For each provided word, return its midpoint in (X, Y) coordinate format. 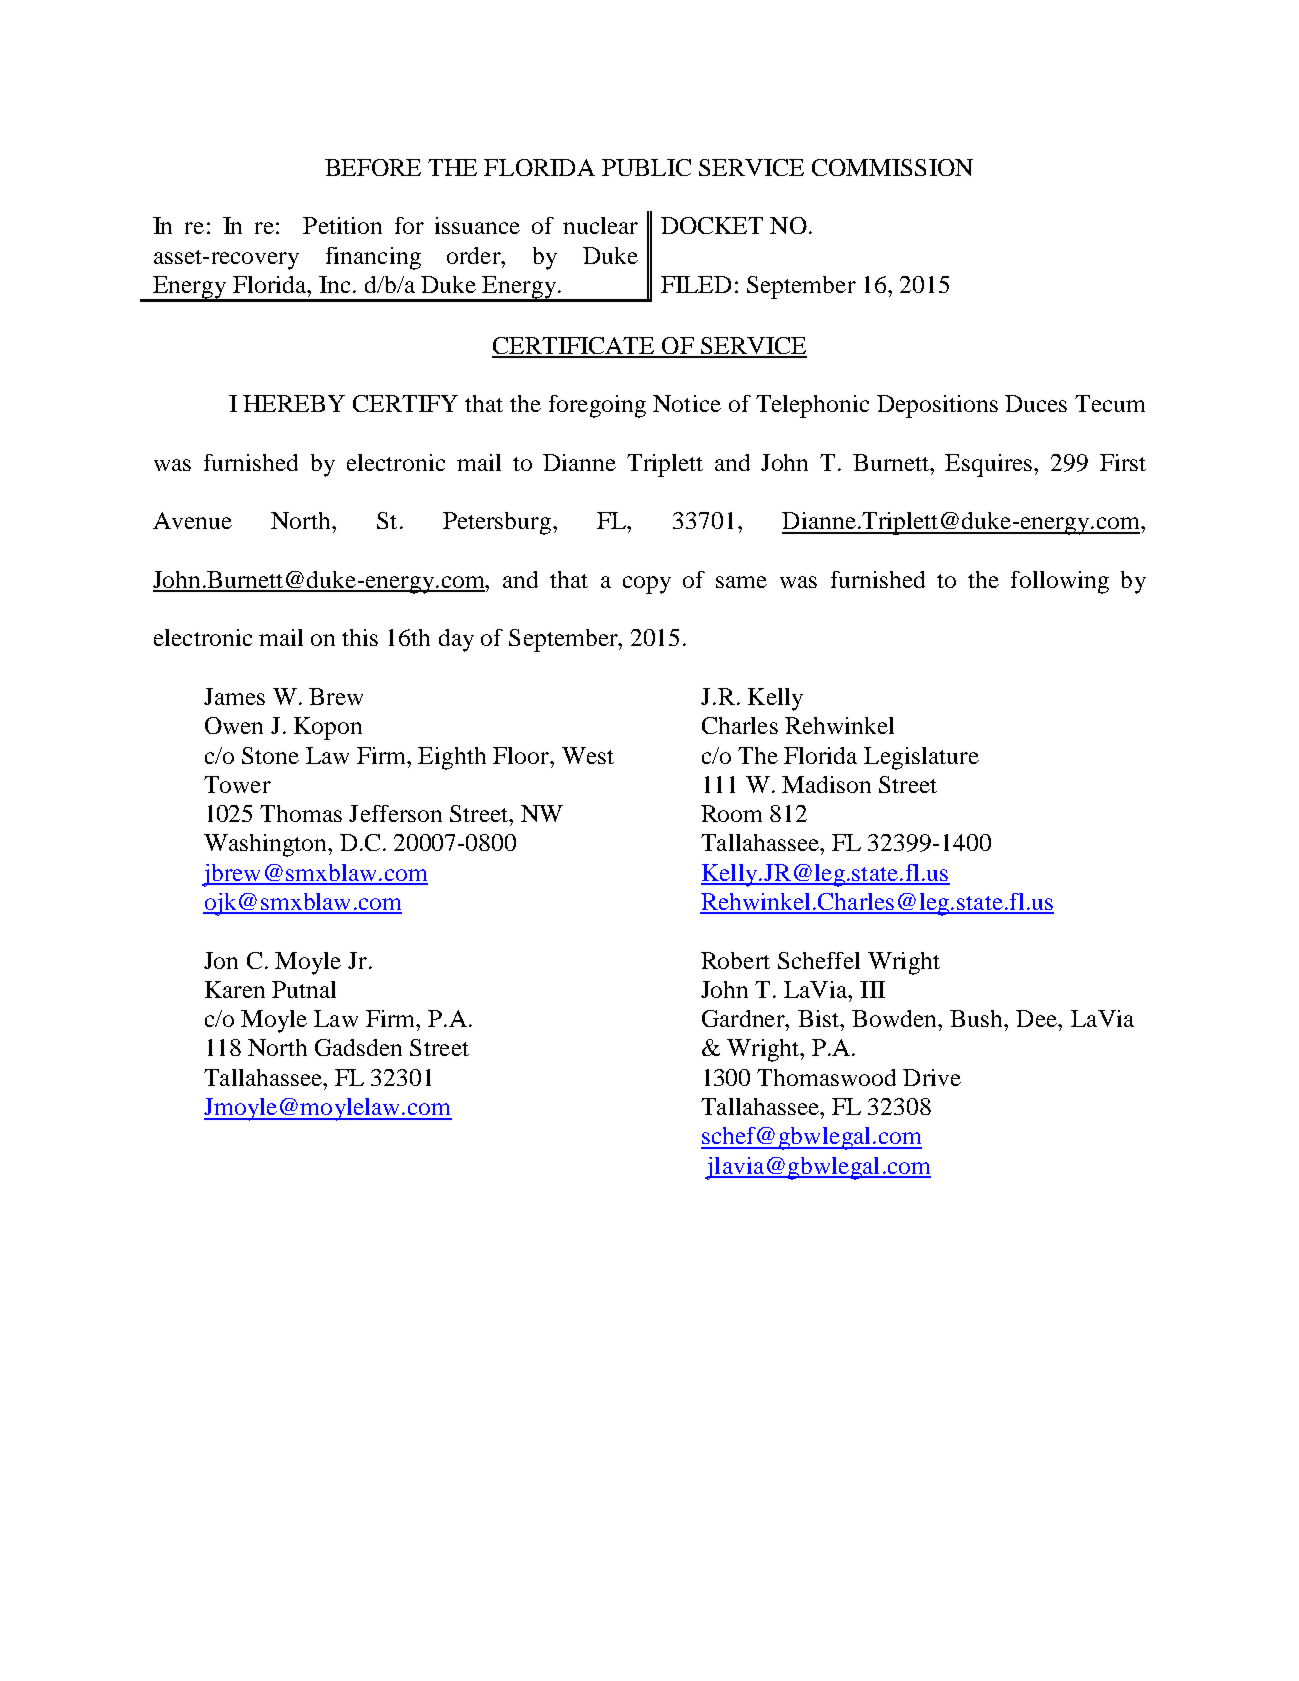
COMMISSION (892, 167)
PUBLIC (646, 167)
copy (647, 585)
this (360, 637)
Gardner (744, 1018)
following (1060, 582)
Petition (342, 225)
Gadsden (358, 1047)
